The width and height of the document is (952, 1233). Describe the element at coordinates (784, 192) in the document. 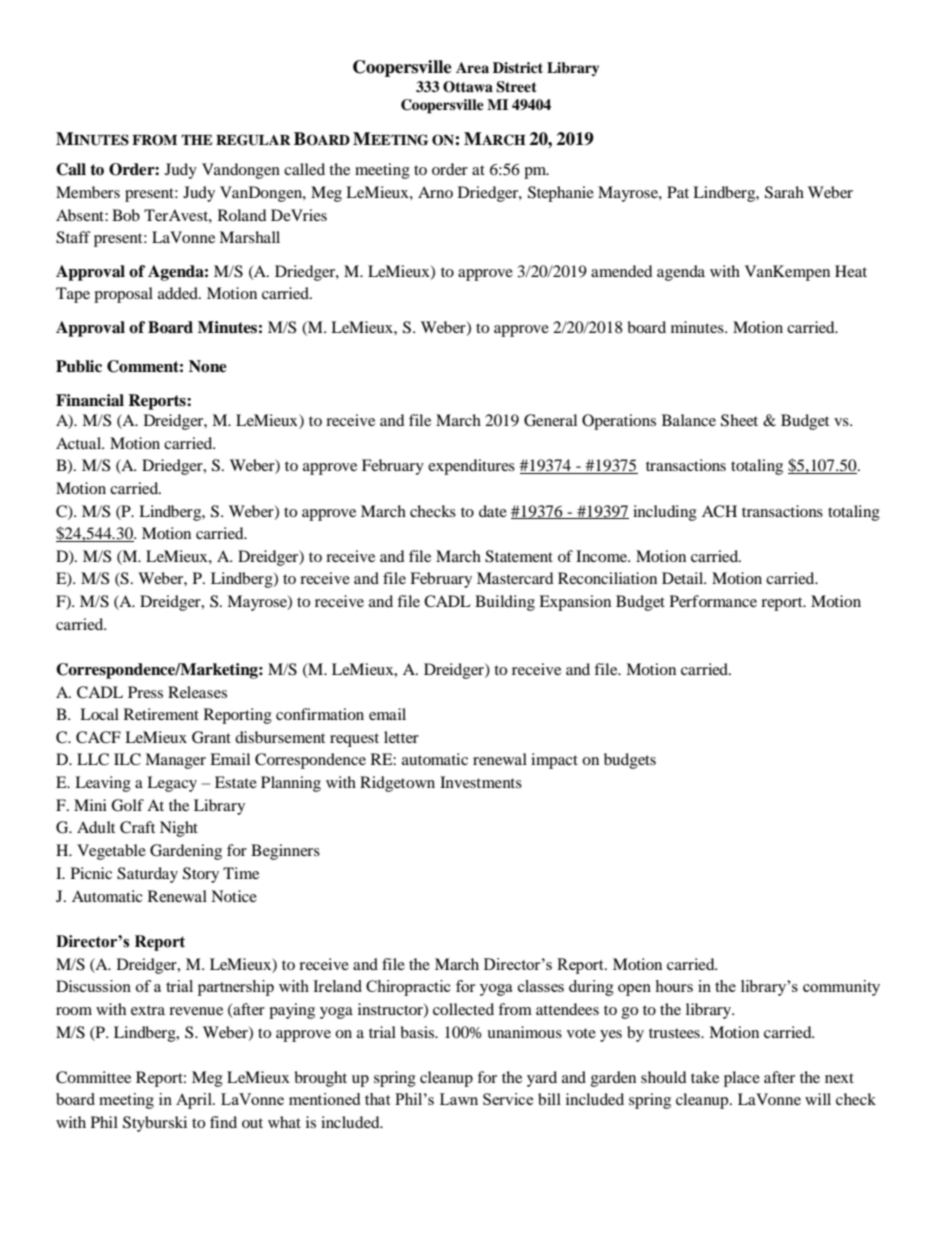

I see `Sarah` at that location.
